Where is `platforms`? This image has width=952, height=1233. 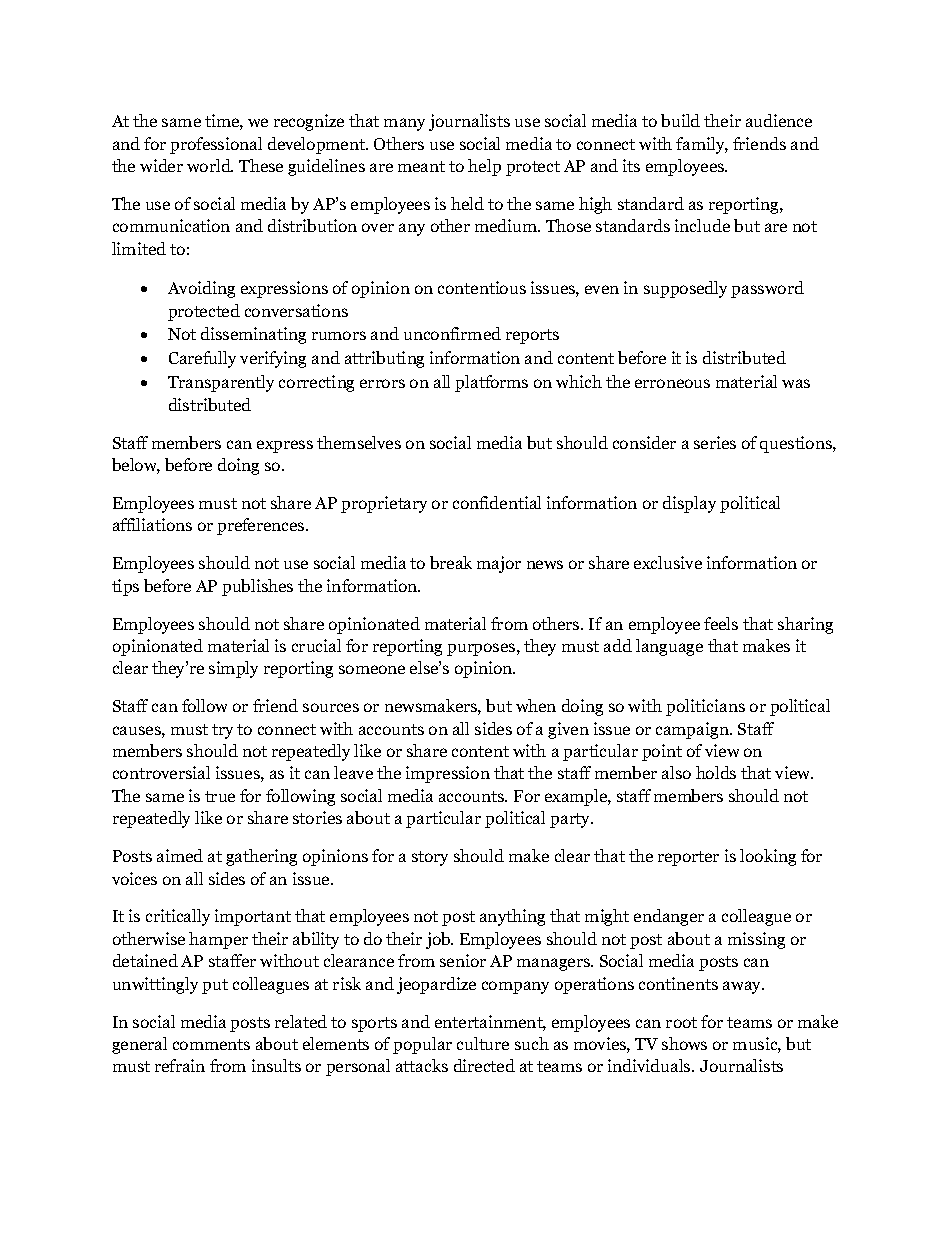 platforms is located at coordinates (491, 383).
